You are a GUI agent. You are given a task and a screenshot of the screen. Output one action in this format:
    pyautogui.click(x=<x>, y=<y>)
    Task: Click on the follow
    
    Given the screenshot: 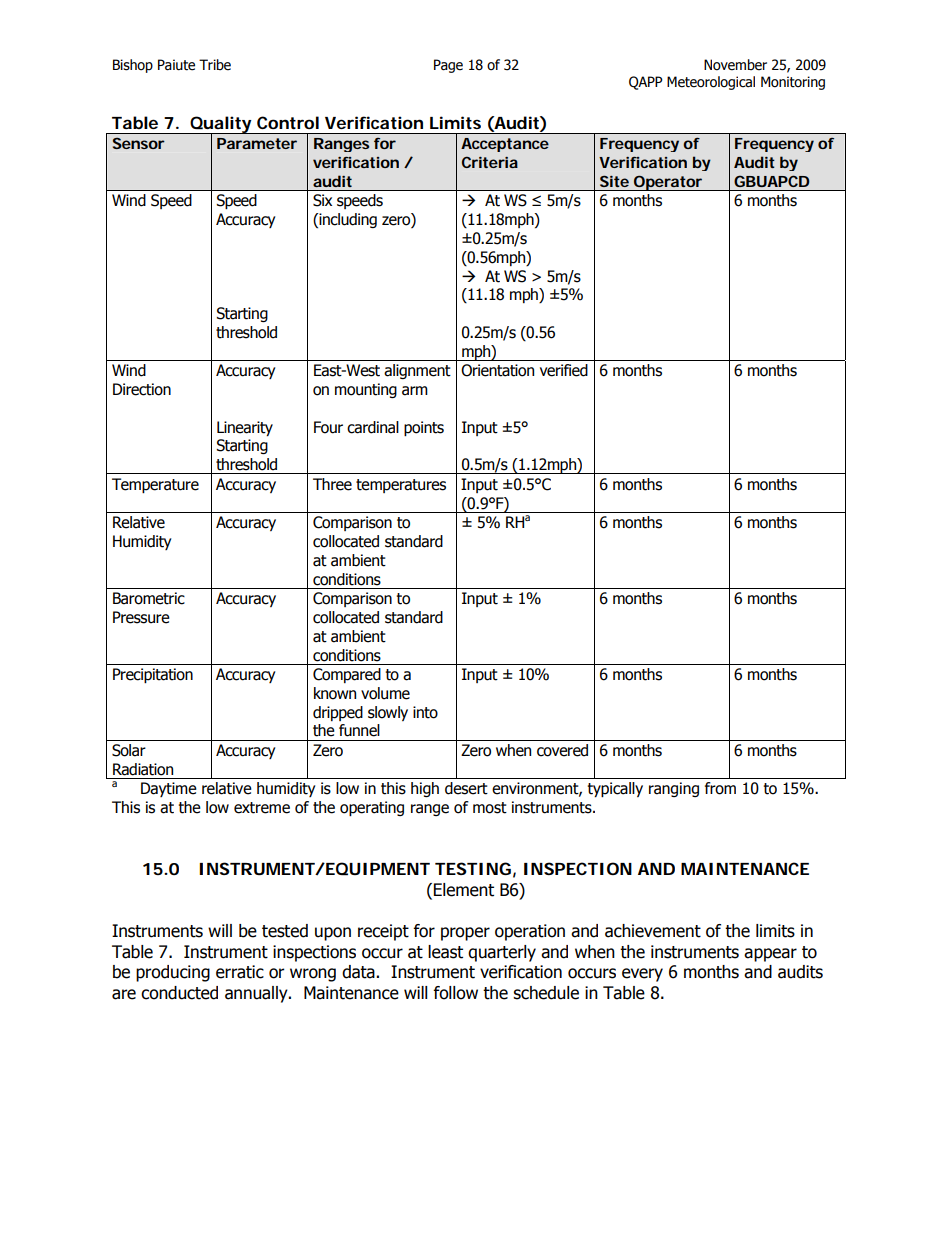 What is the action you would take?
    pyautogui.click(x=455, y=993)
